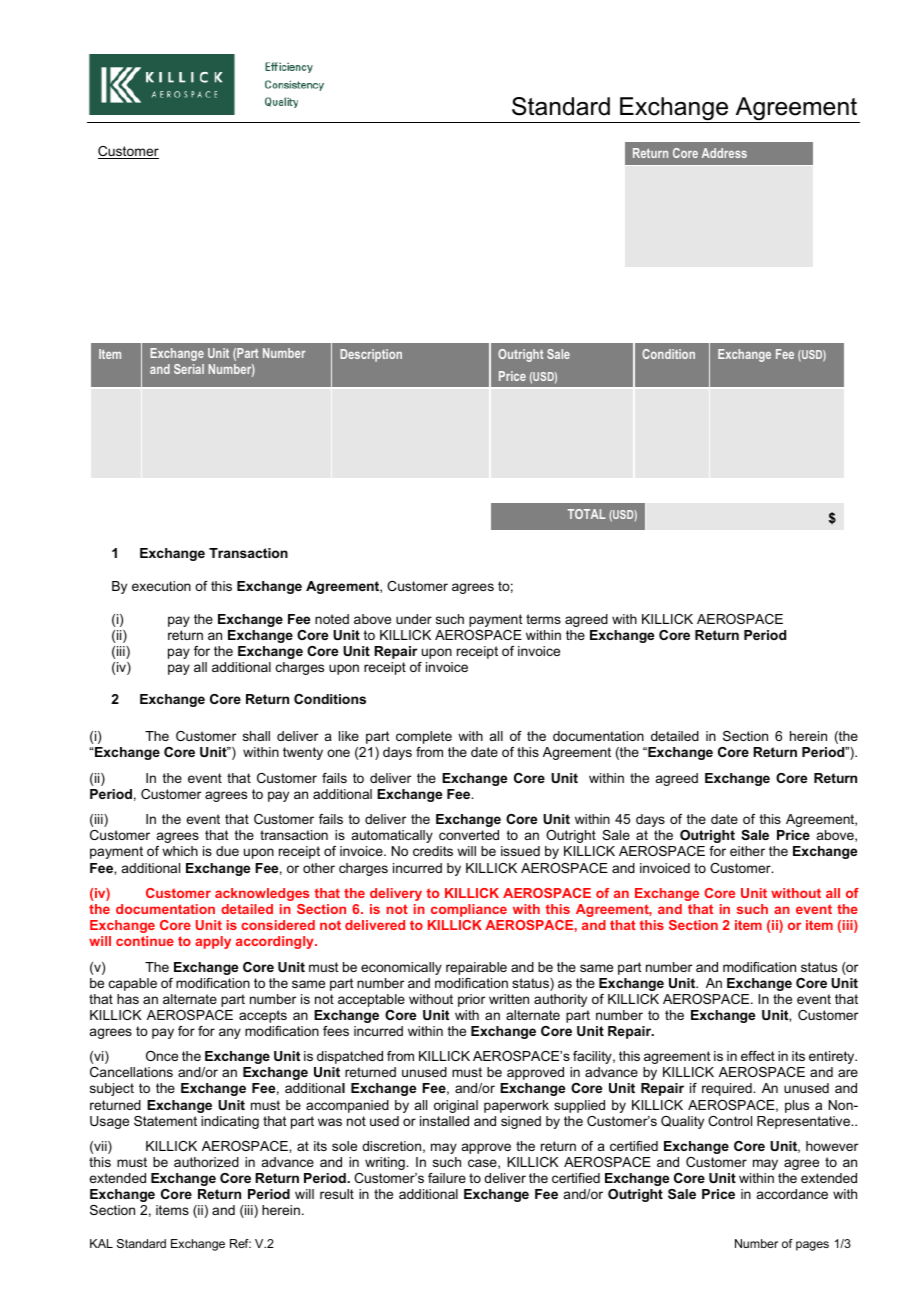  Describe the element at coordinates (189, 369) in the screenshot. I see `Serial` at that location.
